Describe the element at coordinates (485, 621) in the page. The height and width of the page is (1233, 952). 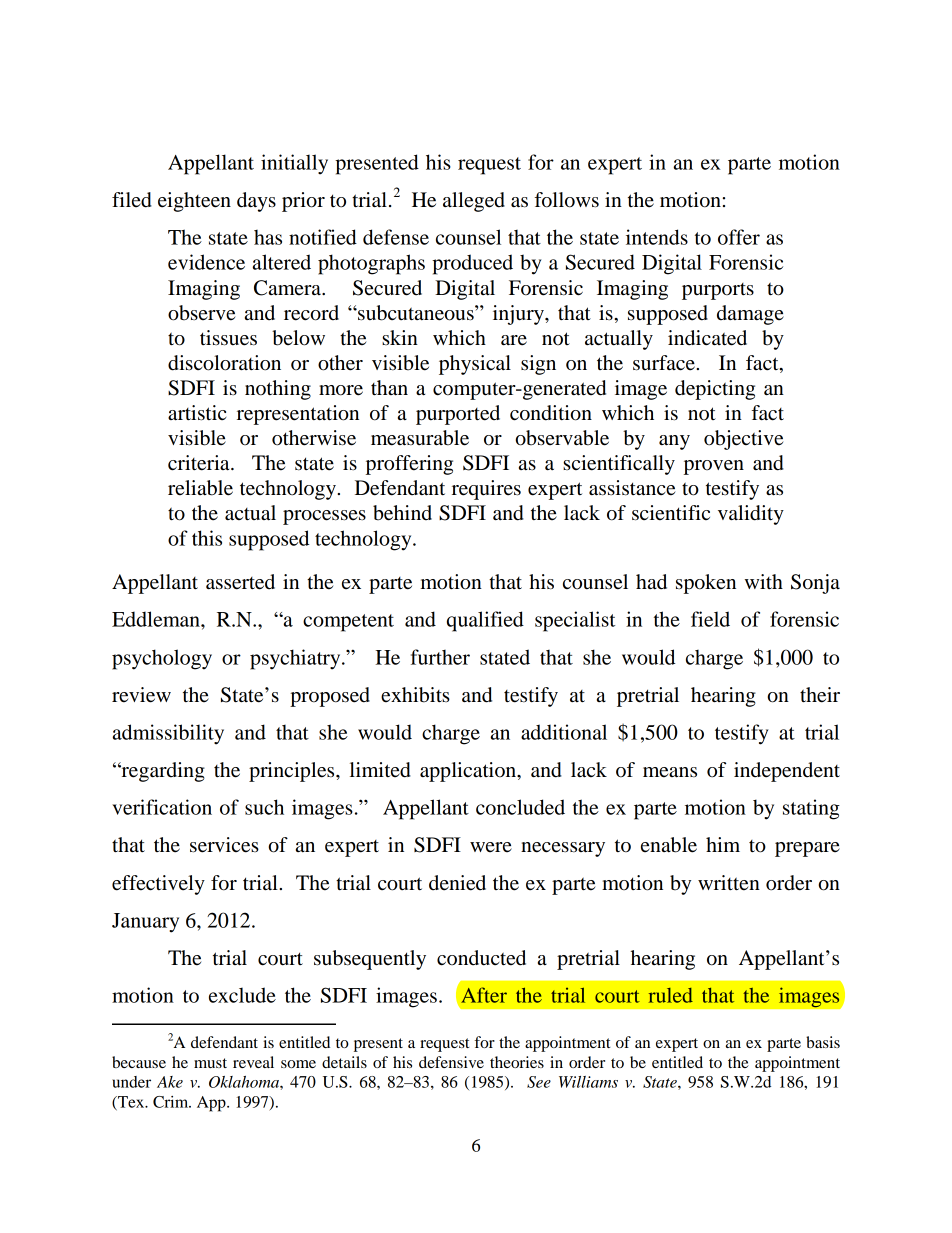
I see `qualified` at that location.
